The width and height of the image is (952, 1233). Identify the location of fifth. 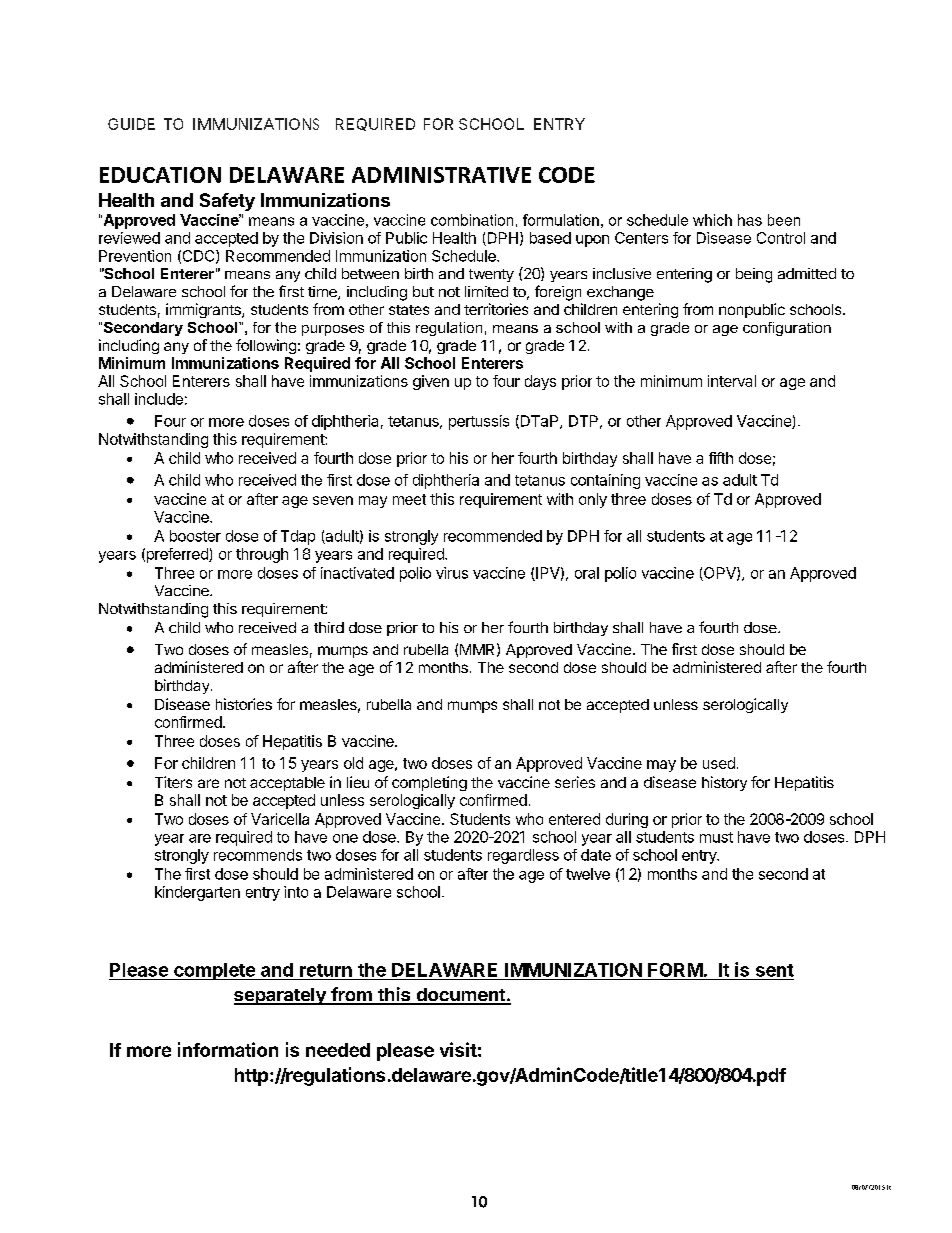
(721, 458).
